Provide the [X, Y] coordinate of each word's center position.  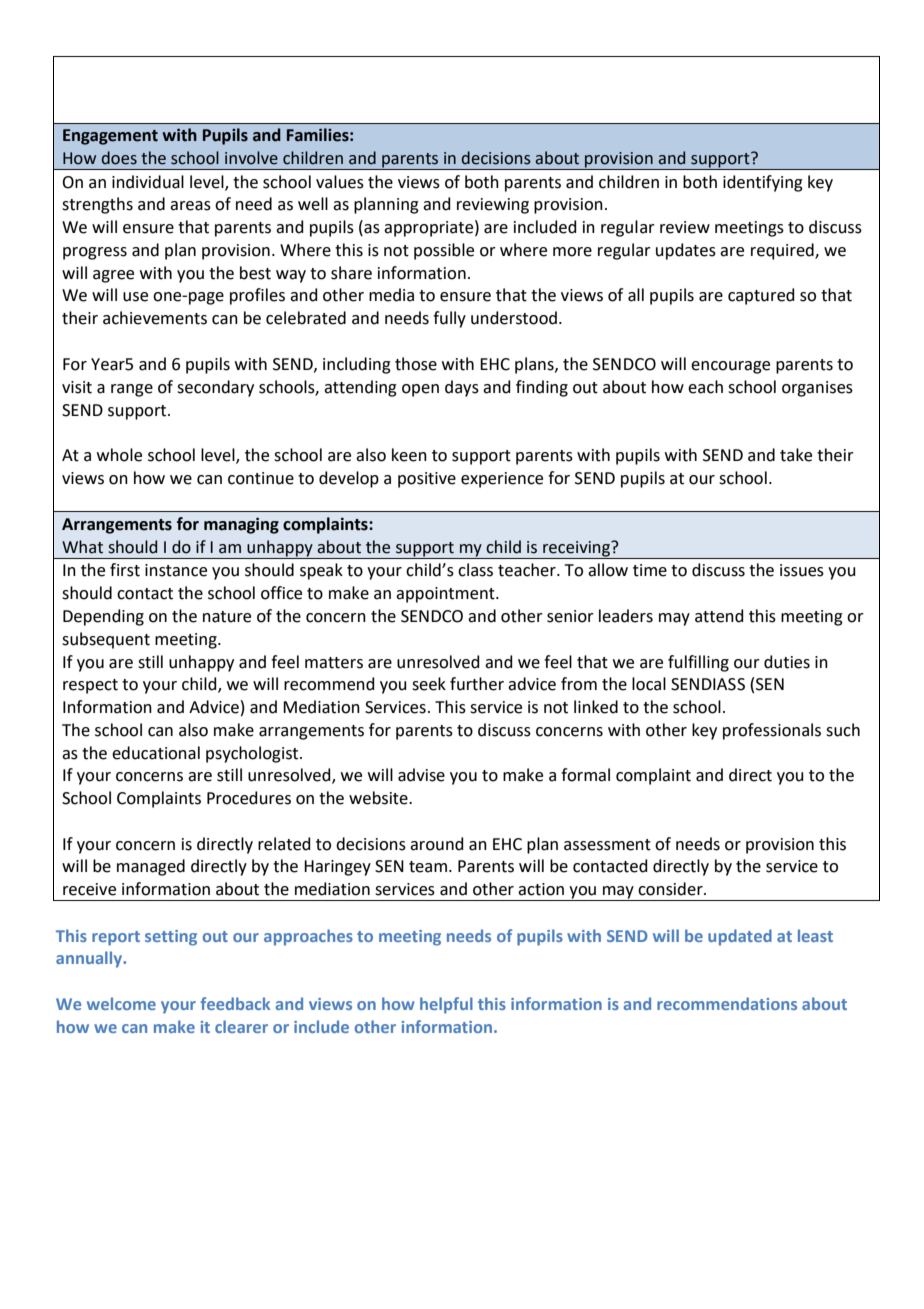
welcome [121, 1003]
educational [156, 753]
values [340, 182]
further [477, 684]
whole [119, 455]
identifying [763, 183]
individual [148, 182]
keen [409, 455]
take [796, 455]
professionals [772, 731]
